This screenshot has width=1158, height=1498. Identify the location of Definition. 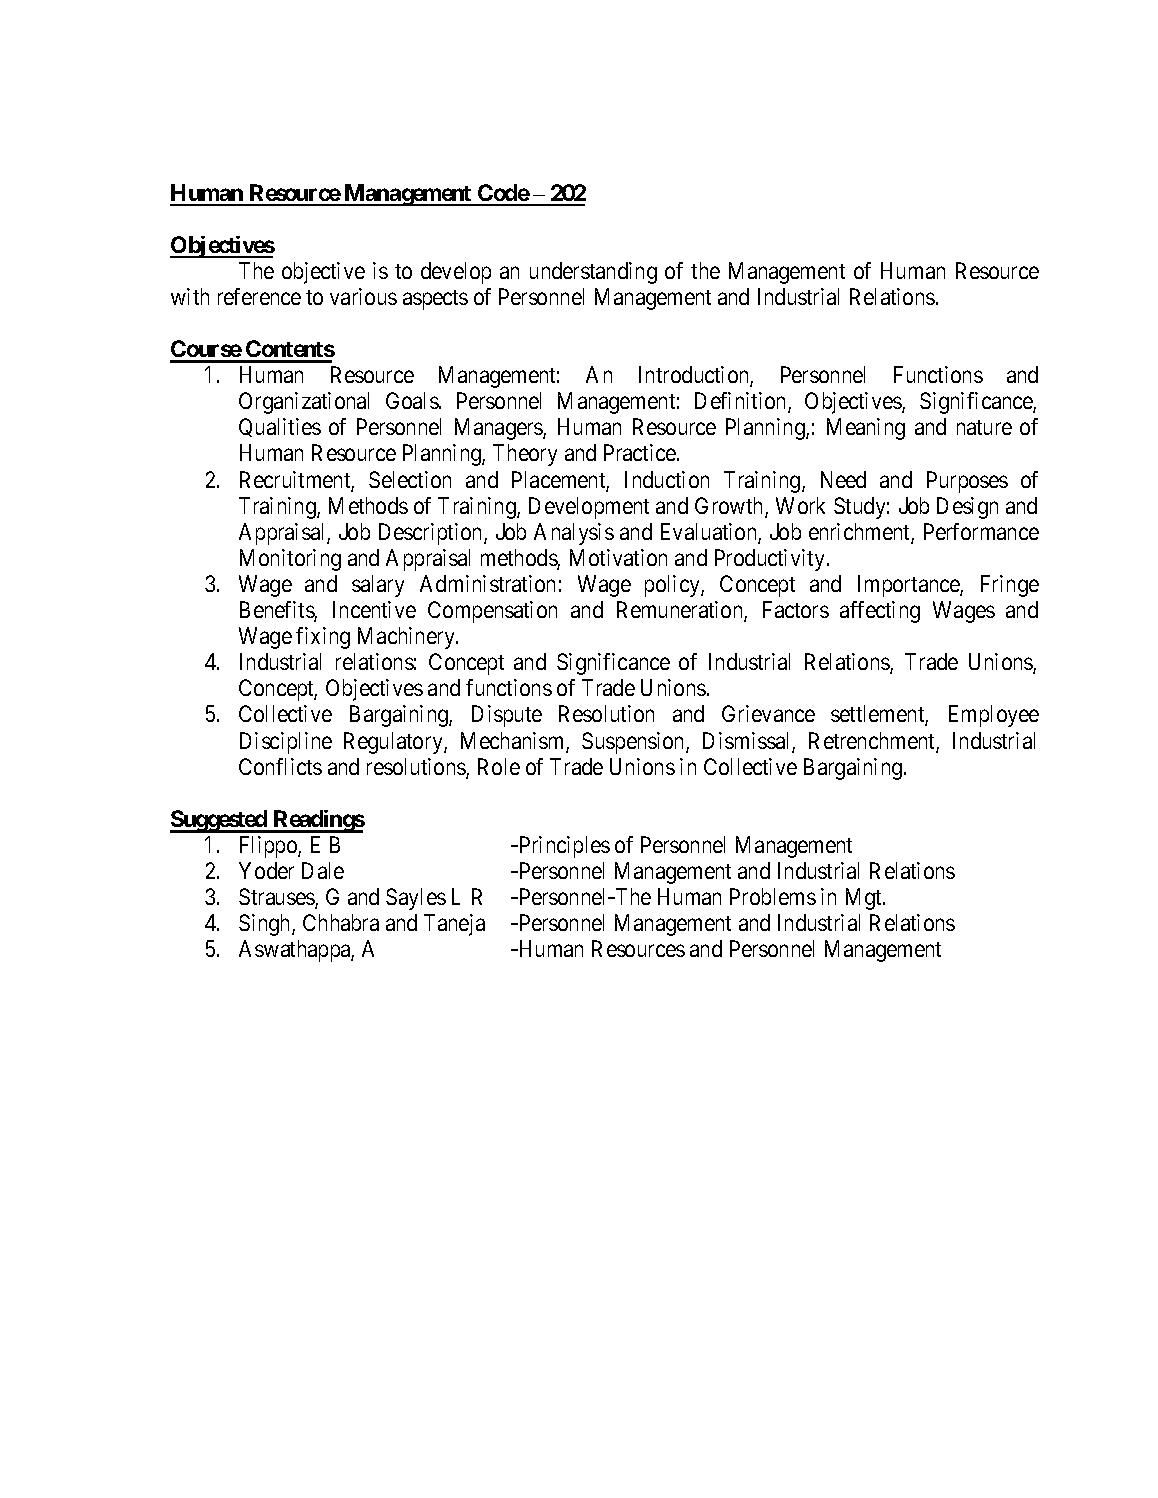
(742, 402).
